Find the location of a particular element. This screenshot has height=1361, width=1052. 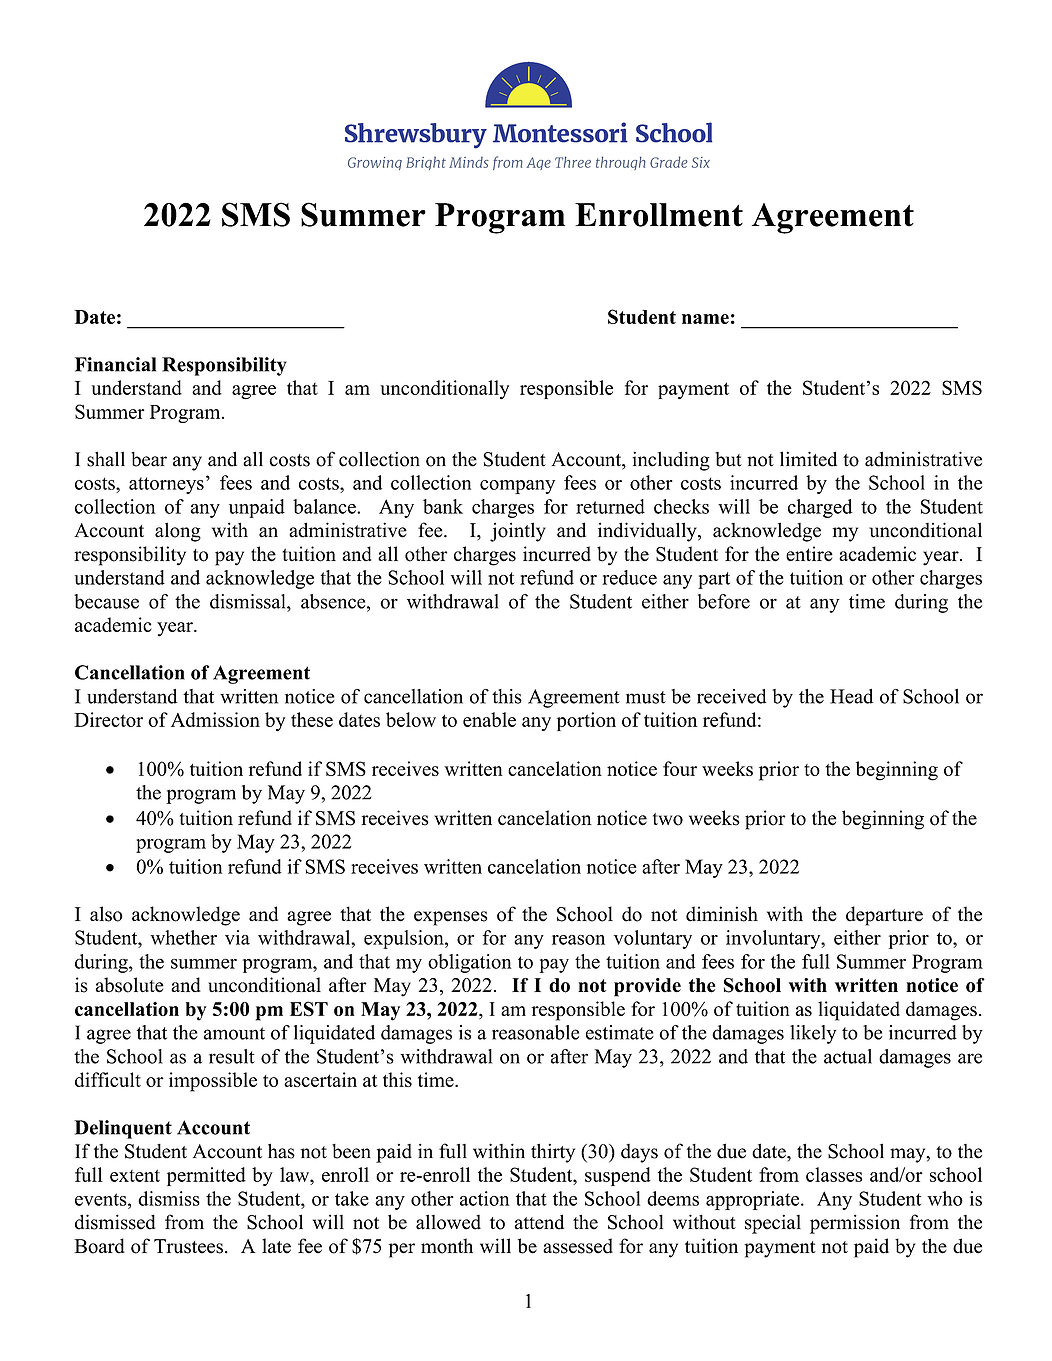

Admission is located at coordinates (215, 719).
